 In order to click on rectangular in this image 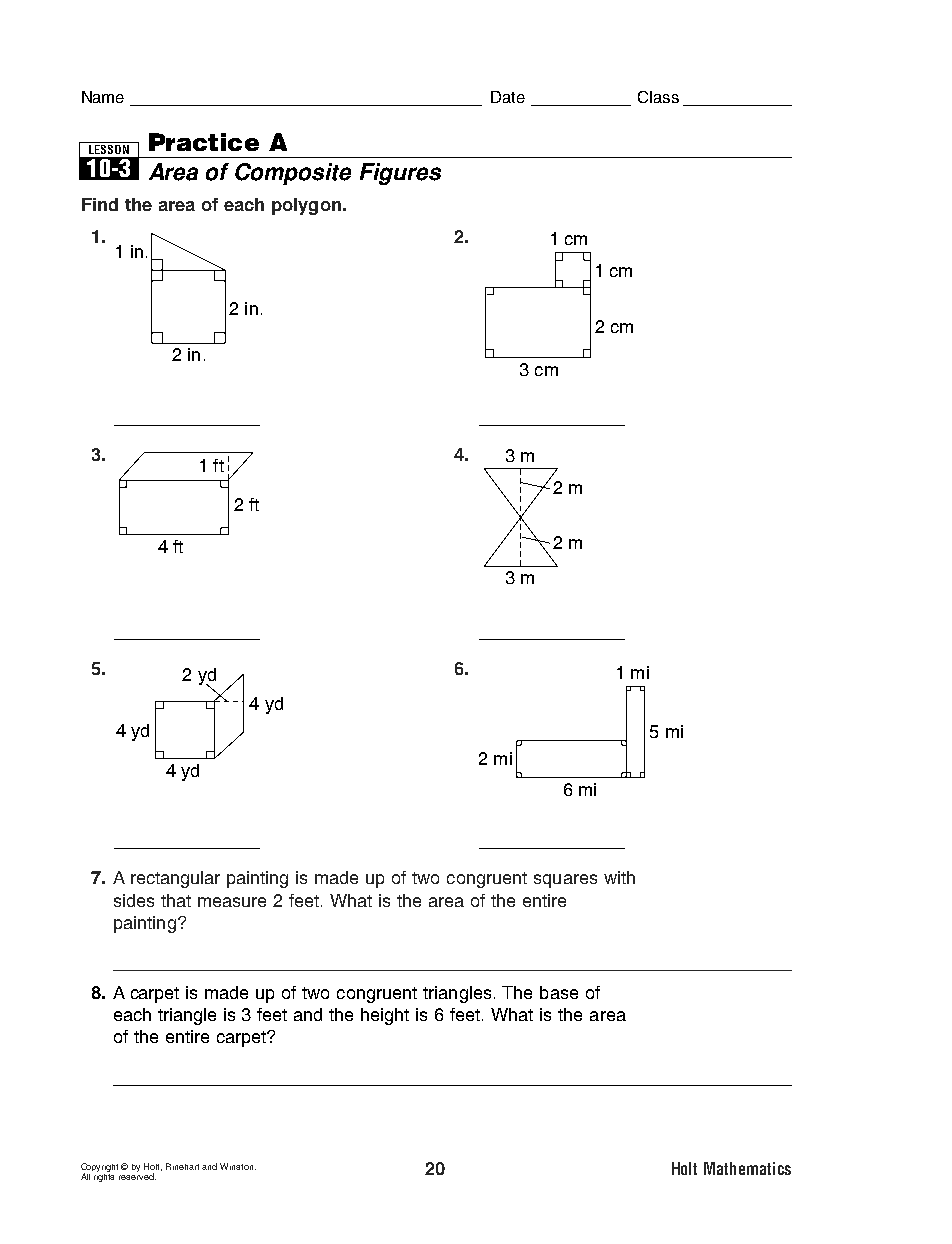, I will do `click(175, 879)`.
